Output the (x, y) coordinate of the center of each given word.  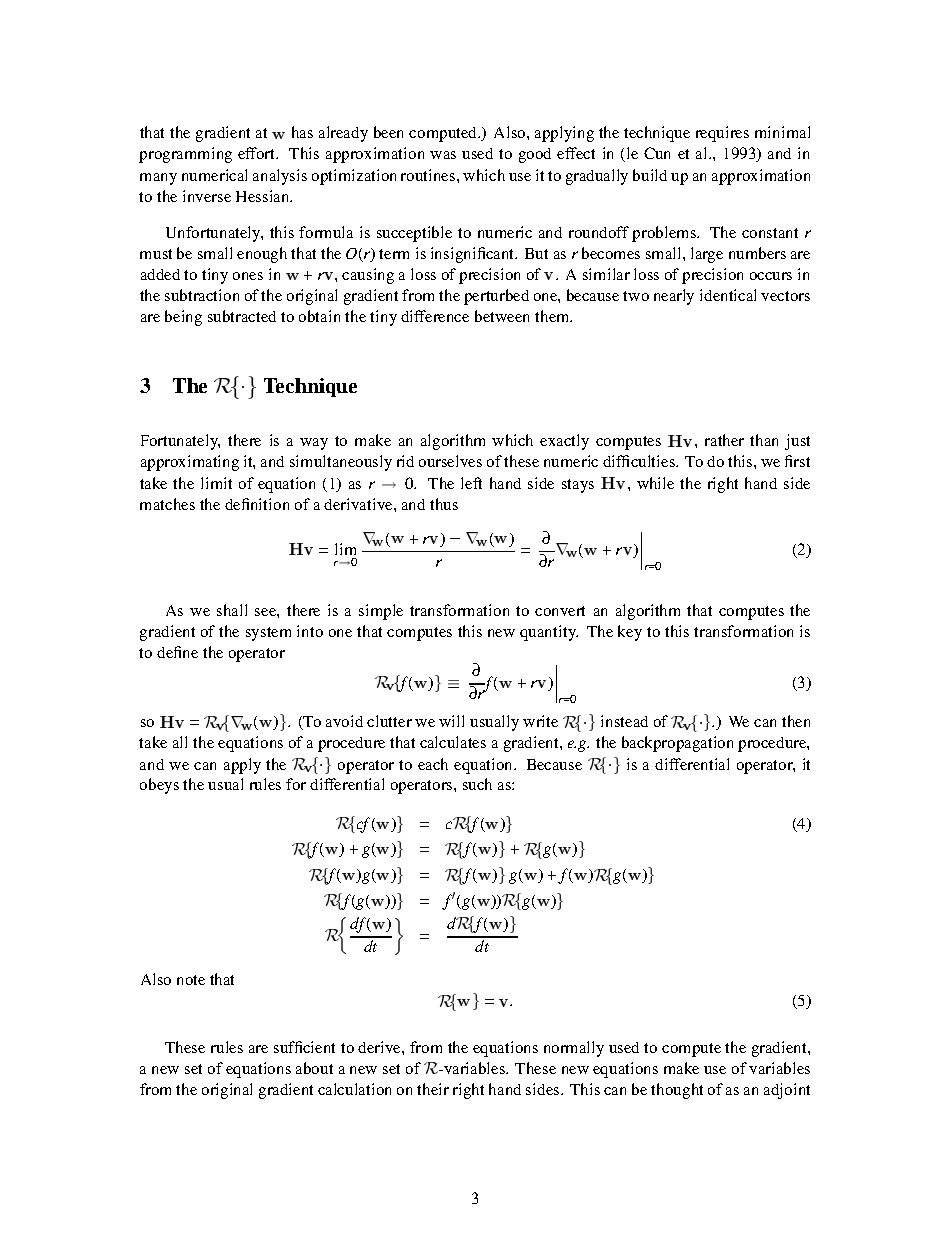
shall (232, 610)
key (630, 633)
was (443, 155)
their (433, 1089)
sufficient (304, 1047)
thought (677, 1091)
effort (258, 153)
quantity (549, 633)
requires (722, 134)
